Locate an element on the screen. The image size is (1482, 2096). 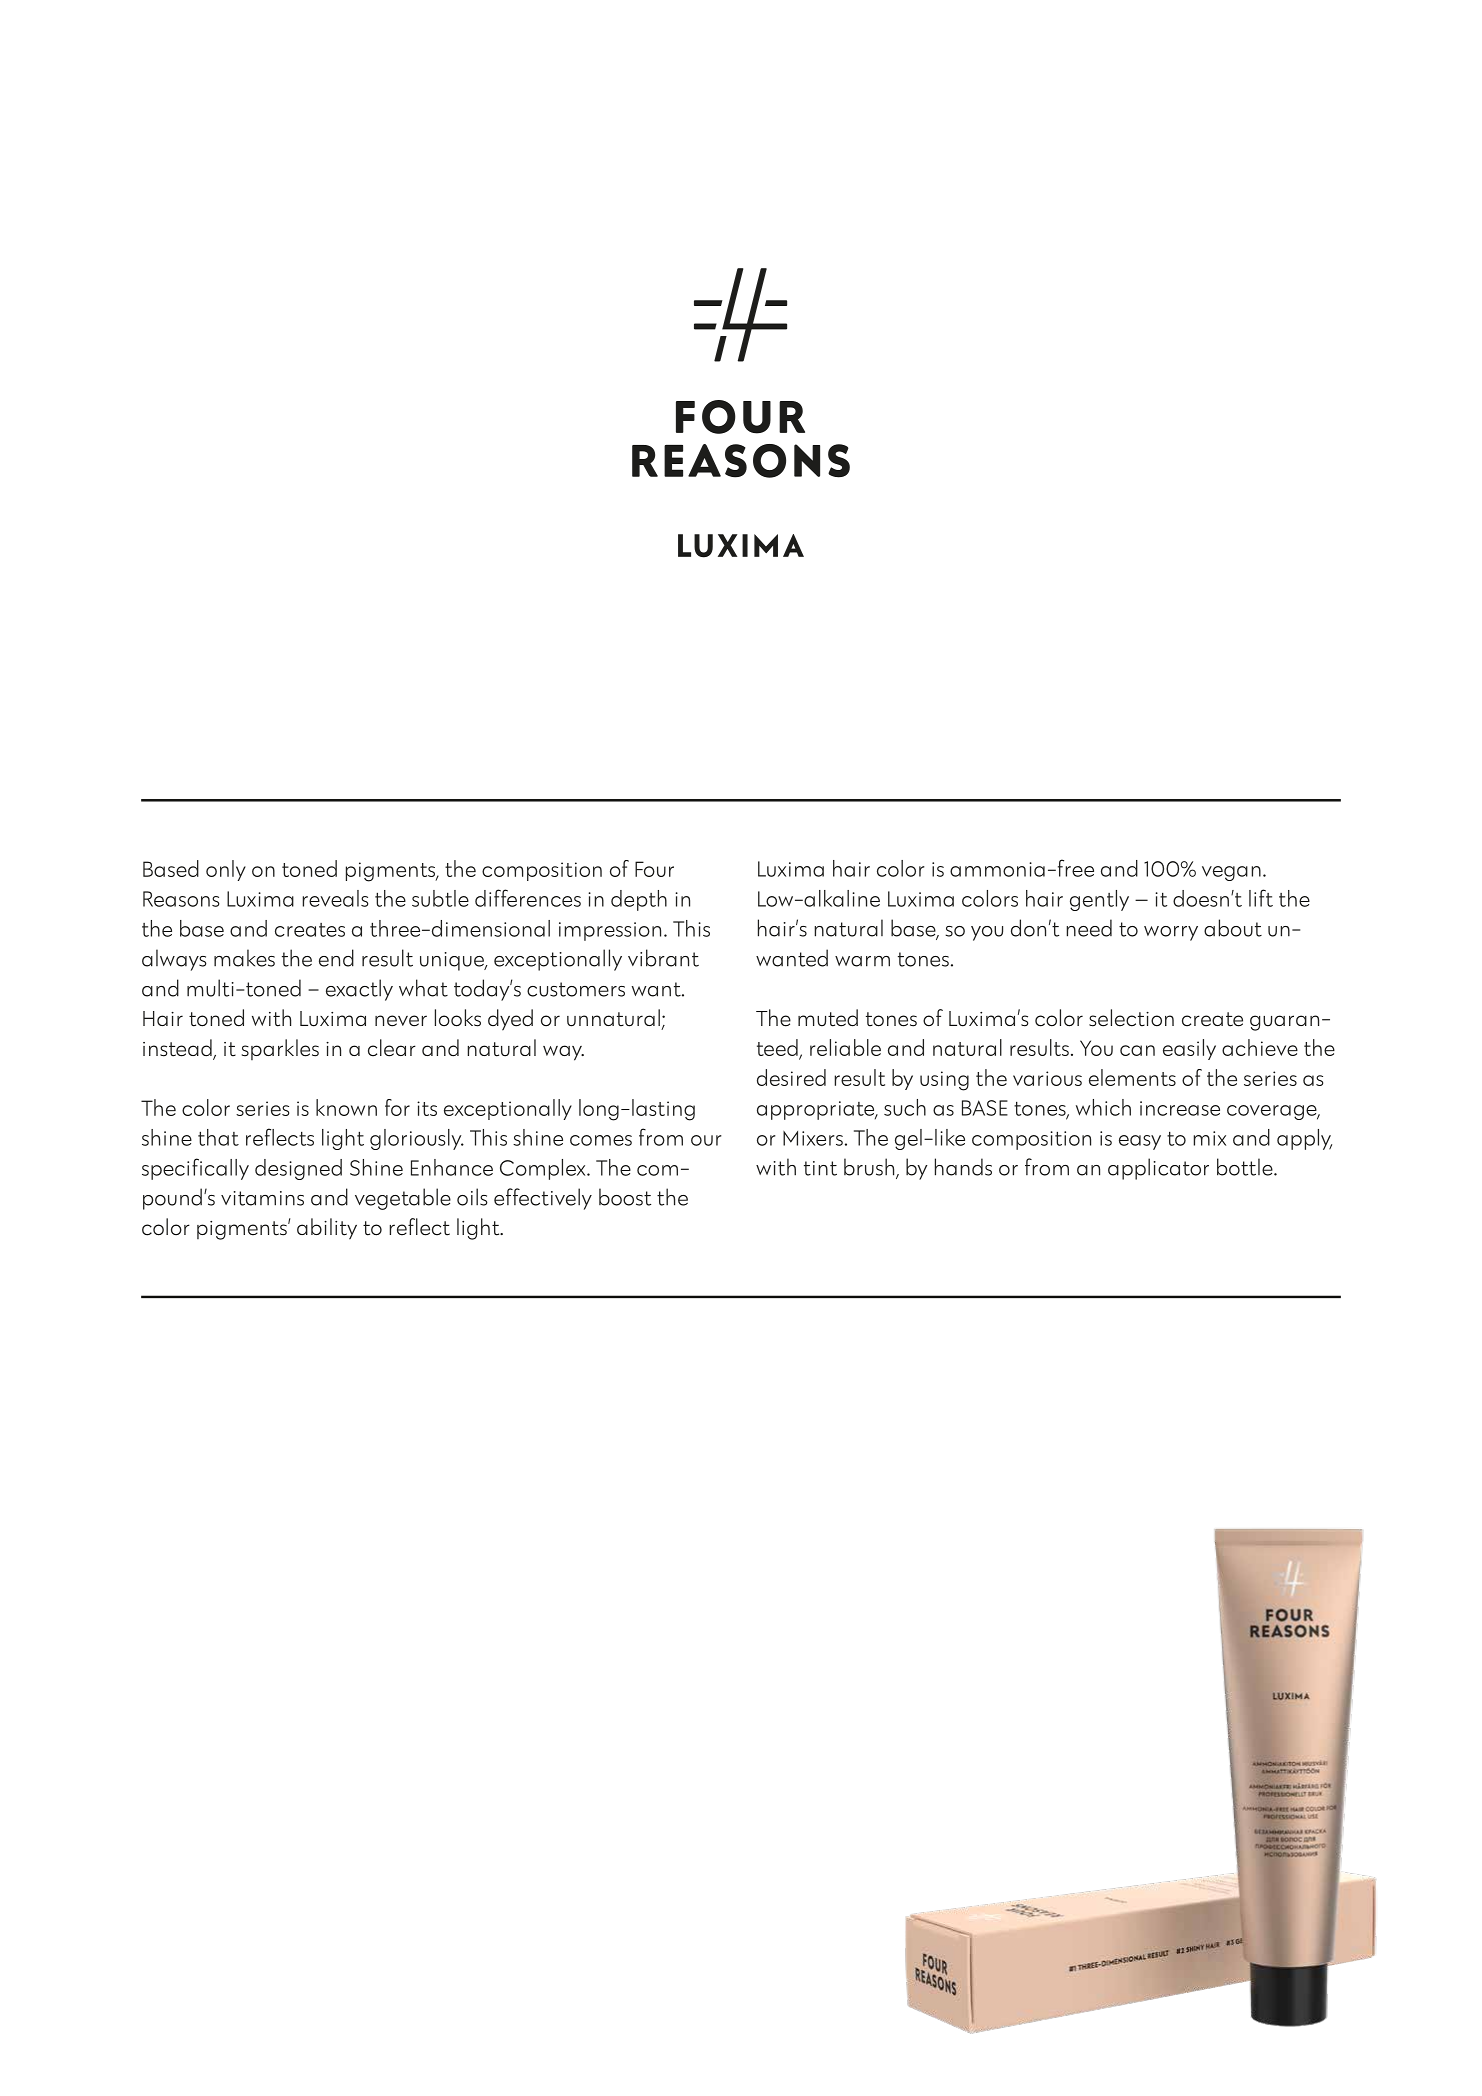
known is located at coordinates (346, 1107).
